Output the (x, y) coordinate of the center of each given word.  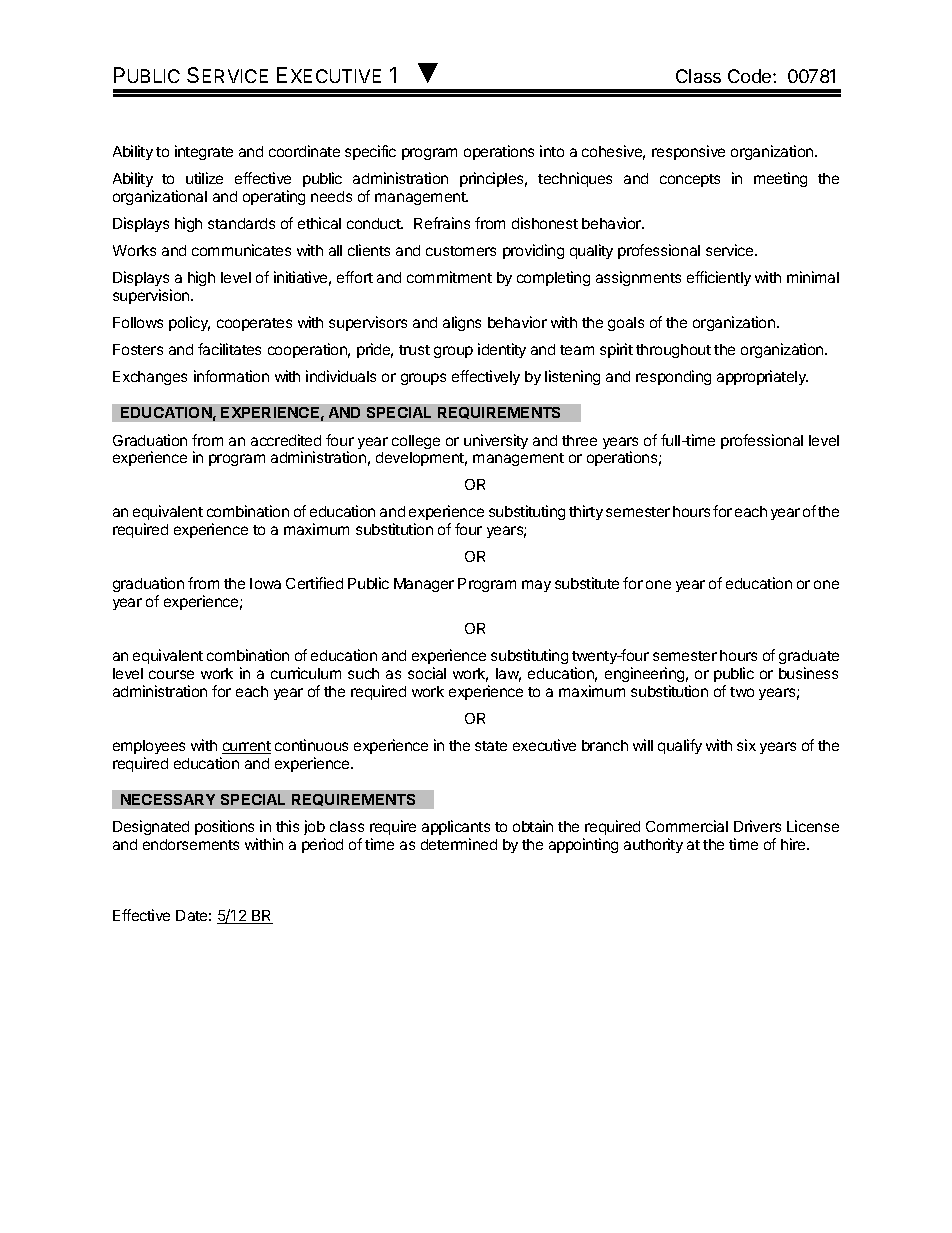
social (427, 673)
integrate (204, 152)
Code (751, 76)
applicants (456, 827)
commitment (449, 277)
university (496, 441)
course (171, 674)
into (552, 151)
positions (224, 827)
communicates (241, 250)
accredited (286, 440)
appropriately (762, 377)
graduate (809, 659)
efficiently (719, 278)
